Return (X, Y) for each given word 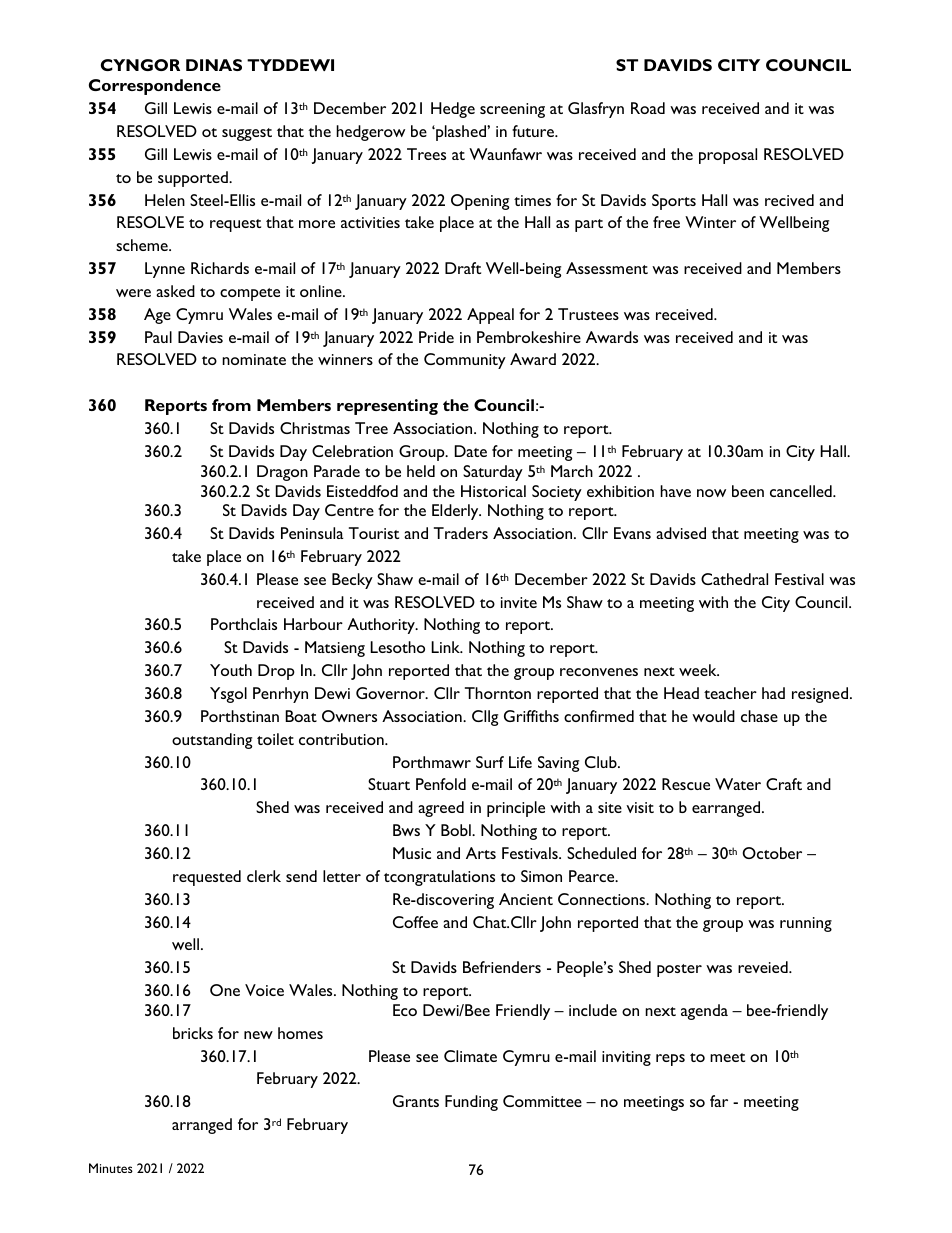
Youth (231, 670)
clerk (264, 876)
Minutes (111, 1168)
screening (512, 110)
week (699, 670)
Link (446, 647)
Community (465, 361)
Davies (200, 337)
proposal (728, 156)
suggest (247, 134)
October (772, 853)
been (748, 491)
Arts (481, 853)
